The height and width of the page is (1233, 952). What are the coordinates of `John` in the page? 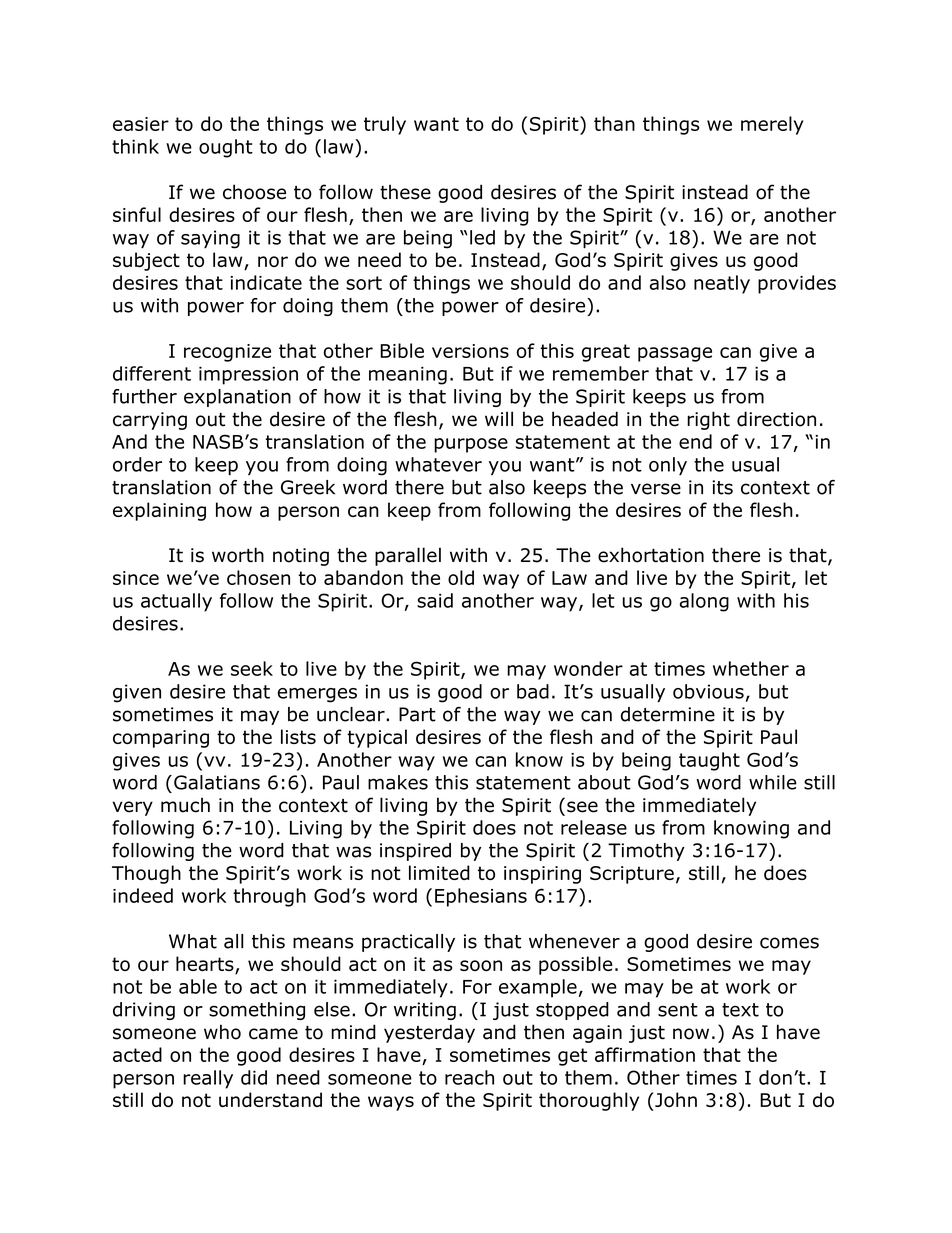 It's located at (676, 1099).
